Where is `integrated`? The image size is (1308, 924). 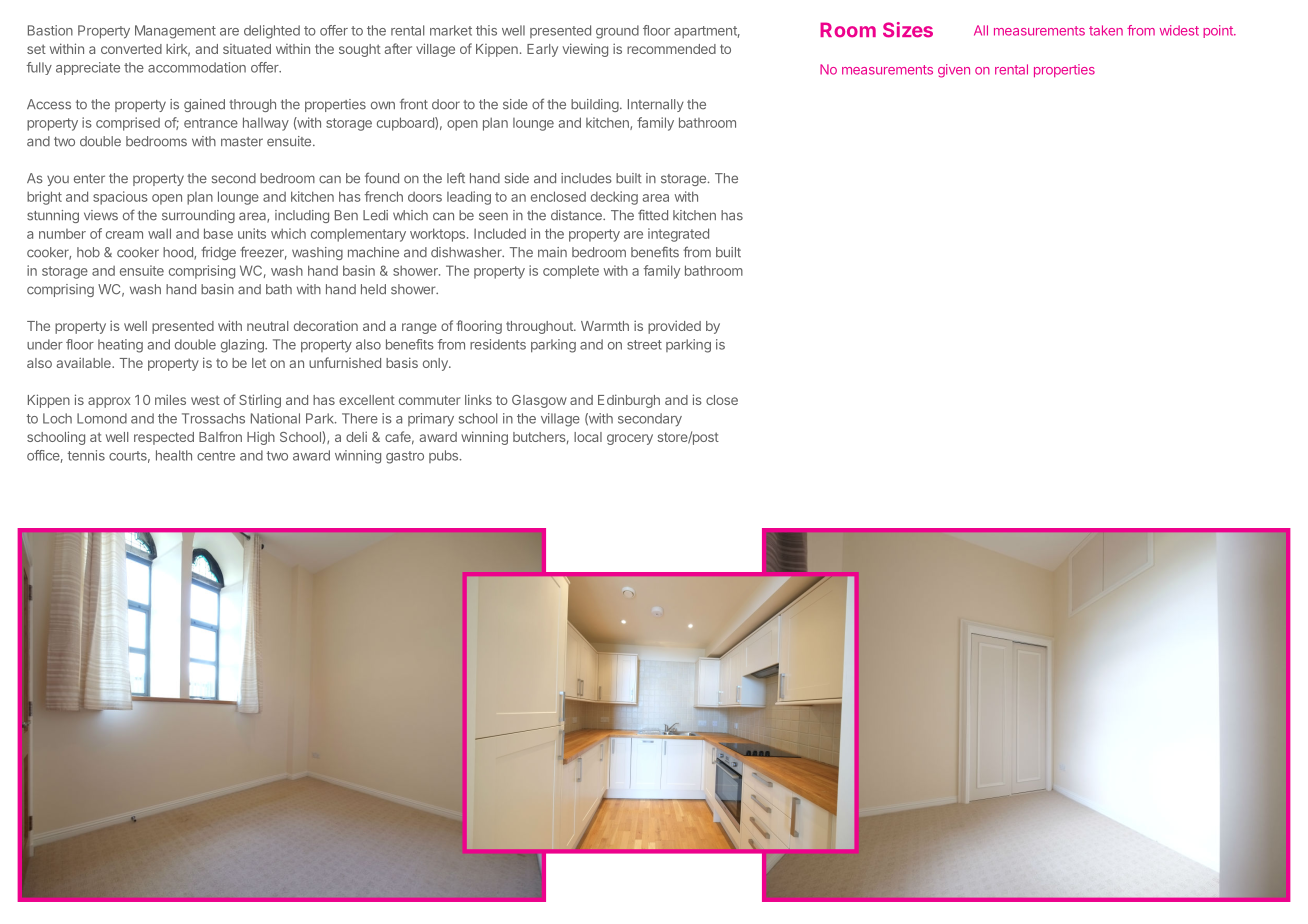 integrated is located at coordinates (678, 235).
